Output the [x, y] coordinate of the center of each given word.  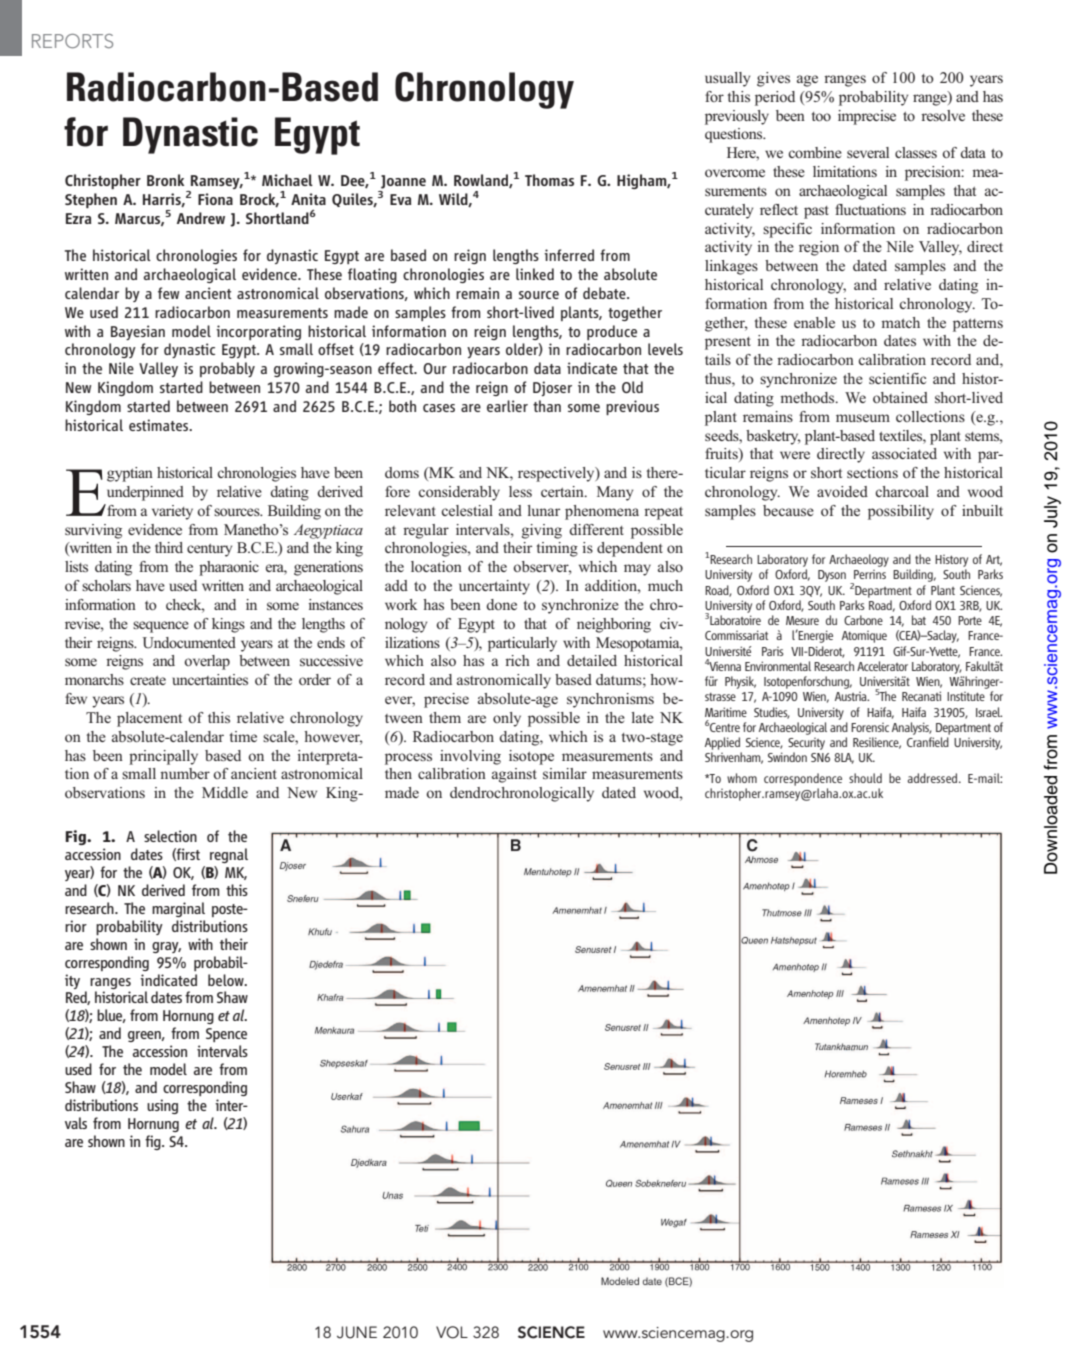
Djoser [552, 388]
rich [517, 660]
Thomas [549, 180]
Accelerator [882, 666]
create [148, 680]
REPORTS [72, 41]
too [821, 116]
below [227, 980]
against [514, 775]
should [865, 778]
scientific [897, 378]
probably [227, 369]
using [162, 1106]
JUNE [357, 1332]
